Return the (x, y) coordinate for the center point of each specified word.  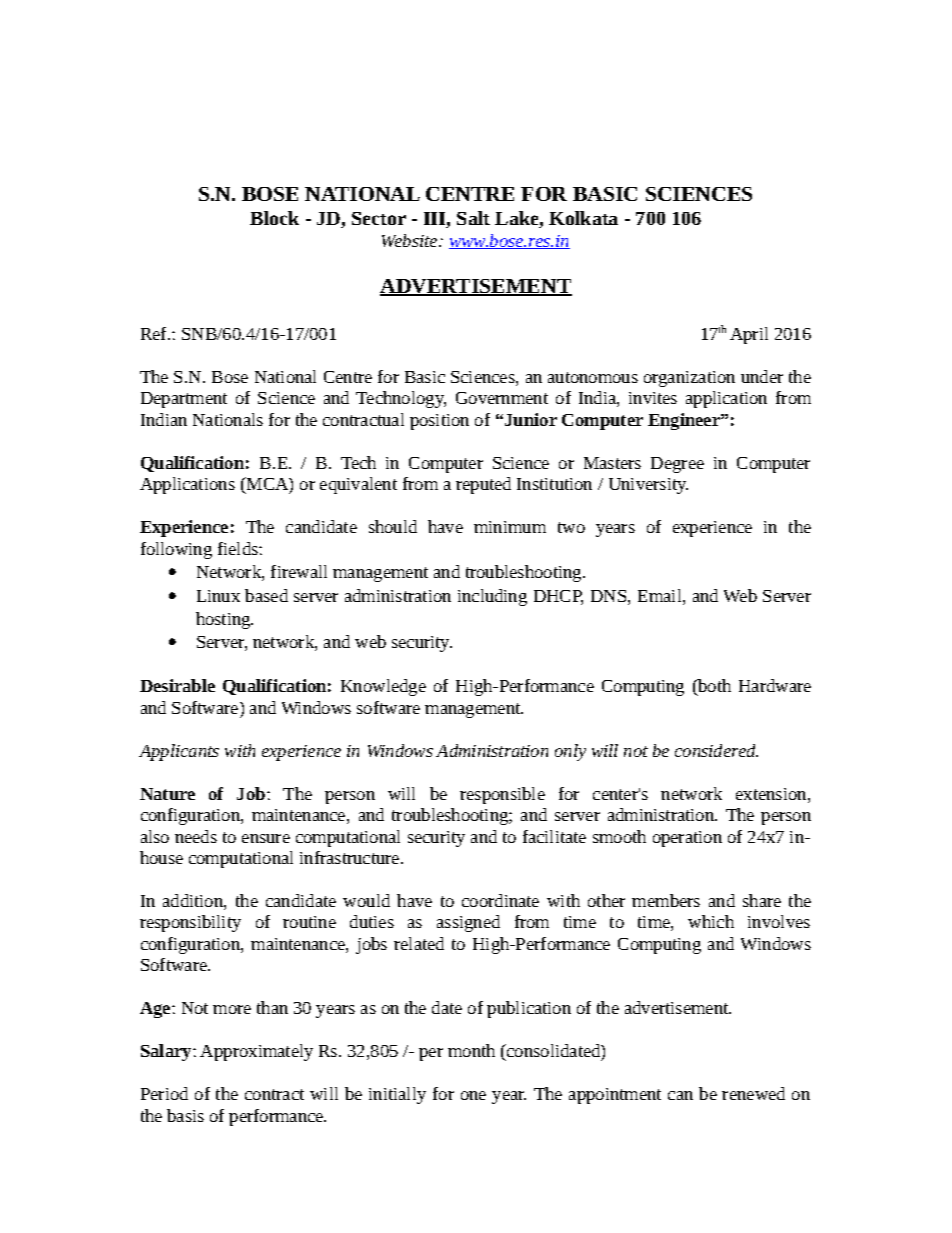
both (713, 687)
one (473, 1095)
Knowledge (383, 687)
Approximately (256, 1052)
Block (274, 218)
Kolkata (583, 218)
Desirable (177, 685)
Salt (473, 218)
